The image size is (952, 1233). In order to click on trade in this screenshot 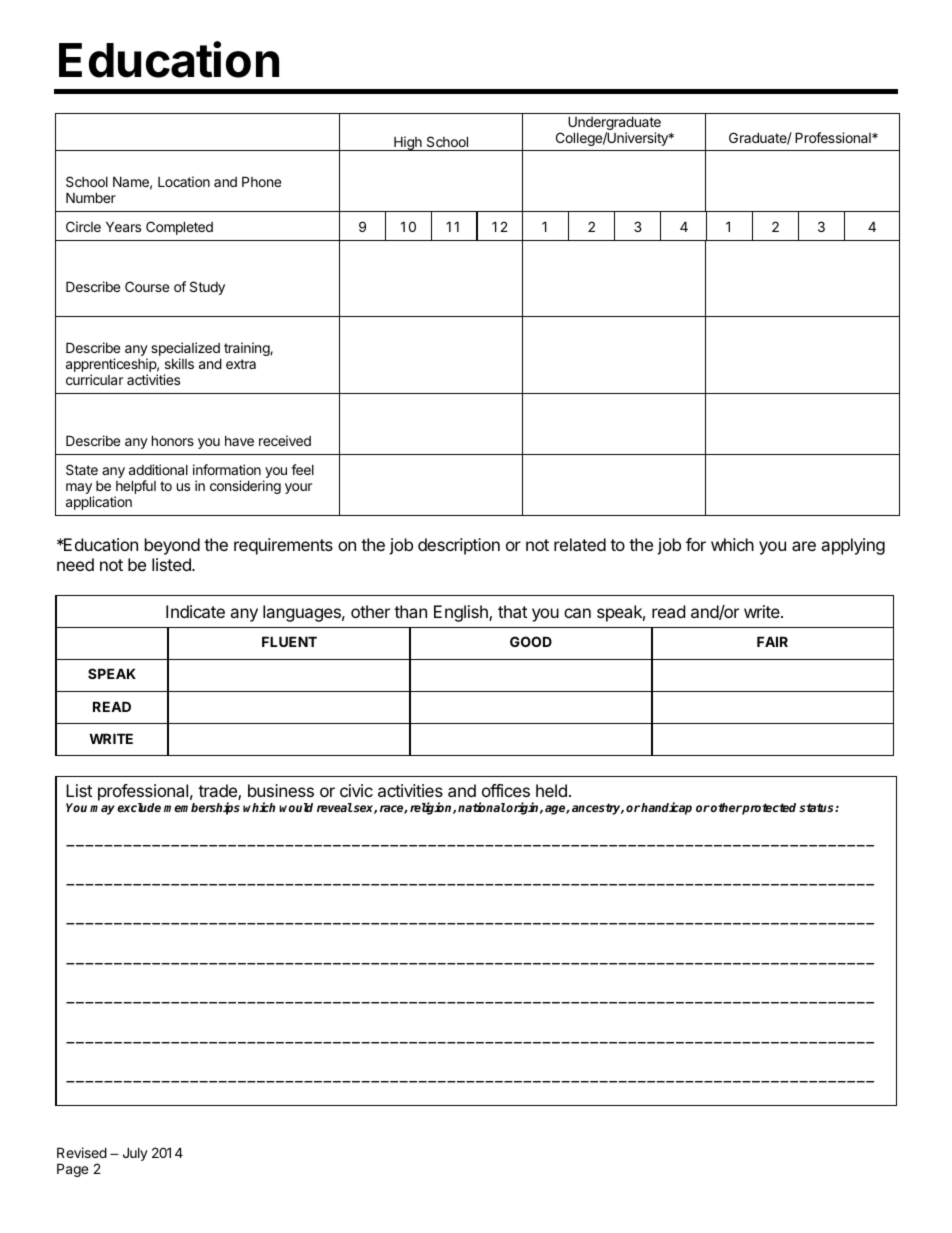, I will do `click(218, 792)`.
